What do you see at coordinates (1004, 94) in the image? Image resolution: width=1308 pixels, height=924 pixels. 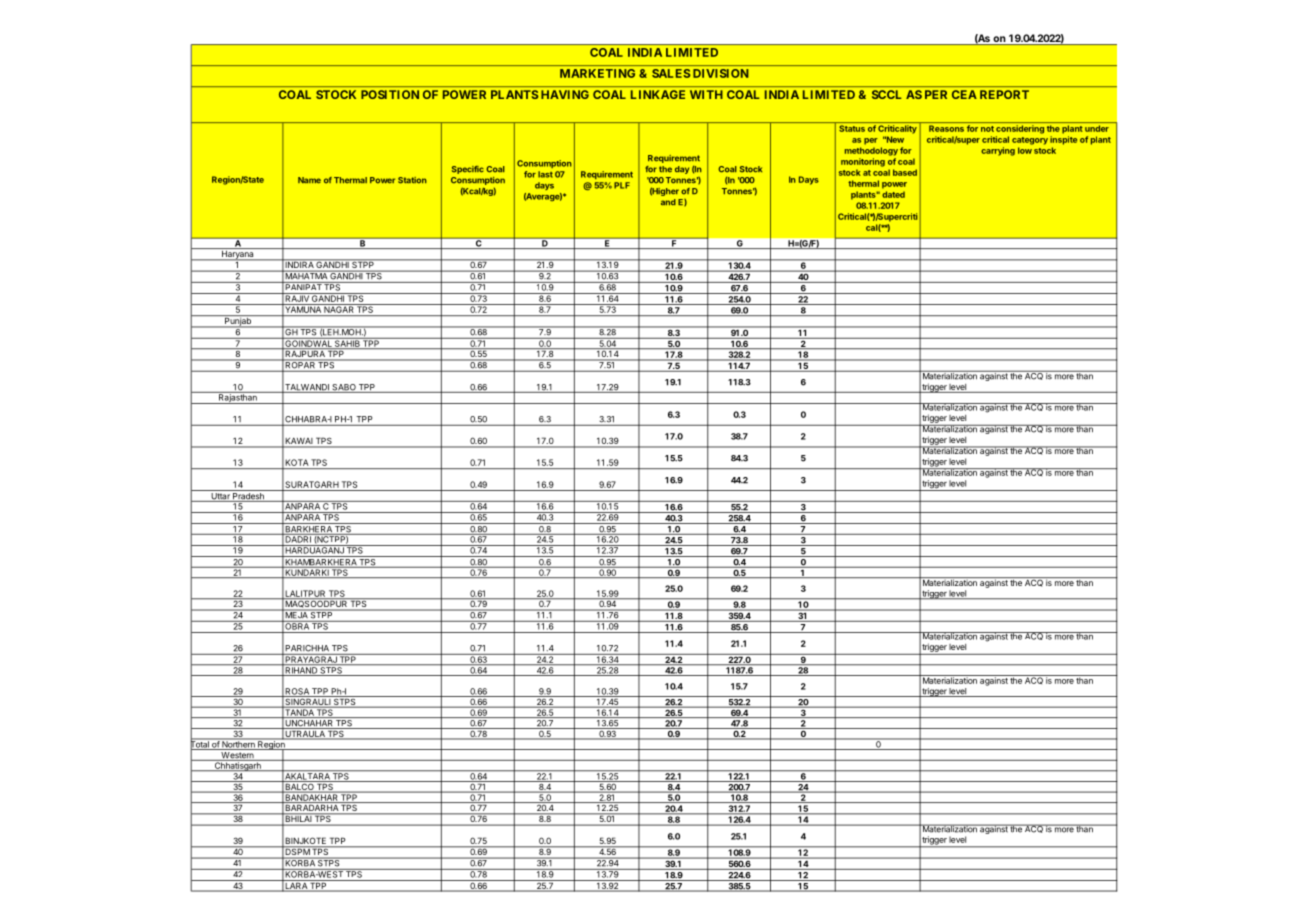 I see `REPORT` at bounding box center [1004, 94].
